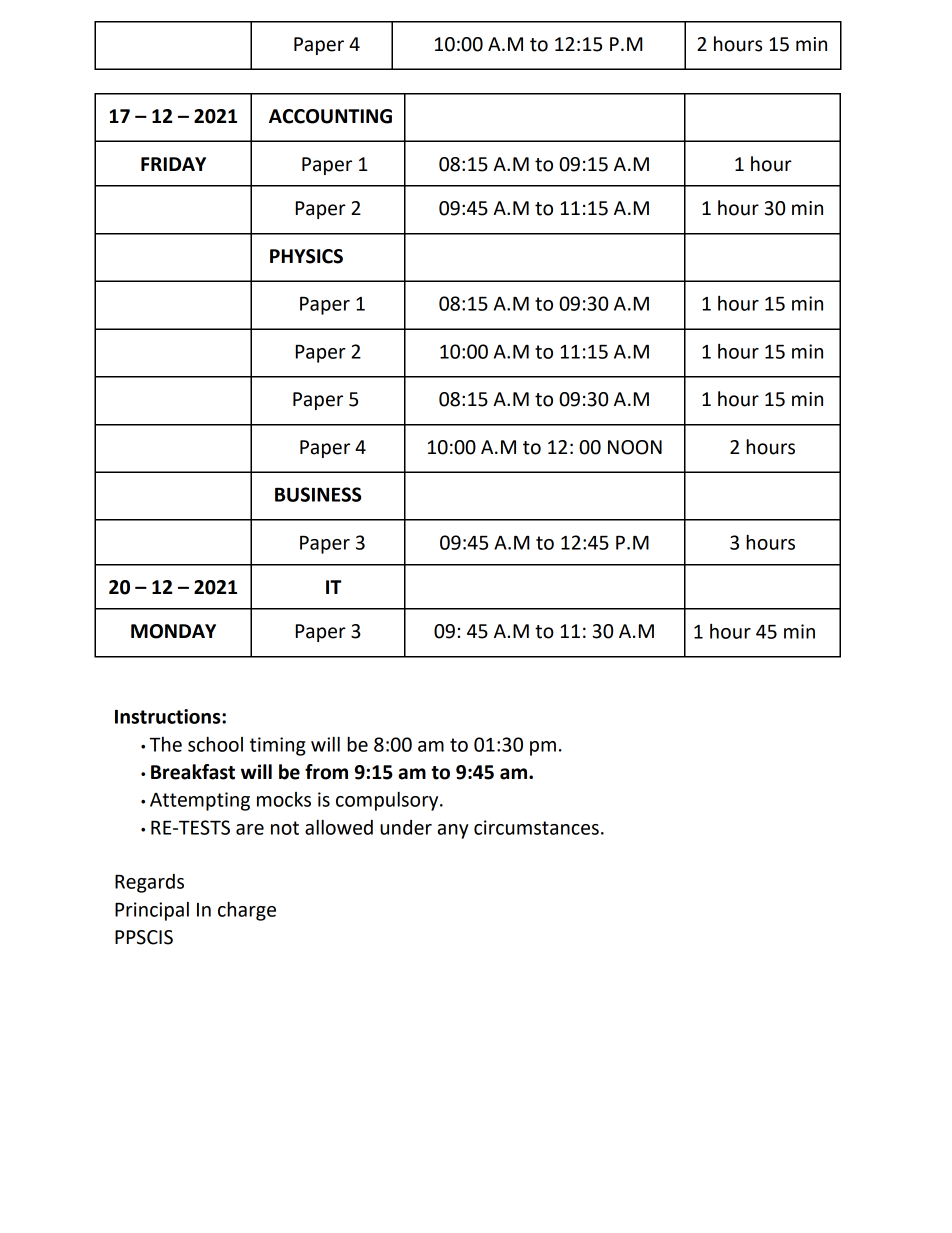  Describe the element at coordinates (406, 827) in the page. I see `under` at that location.
